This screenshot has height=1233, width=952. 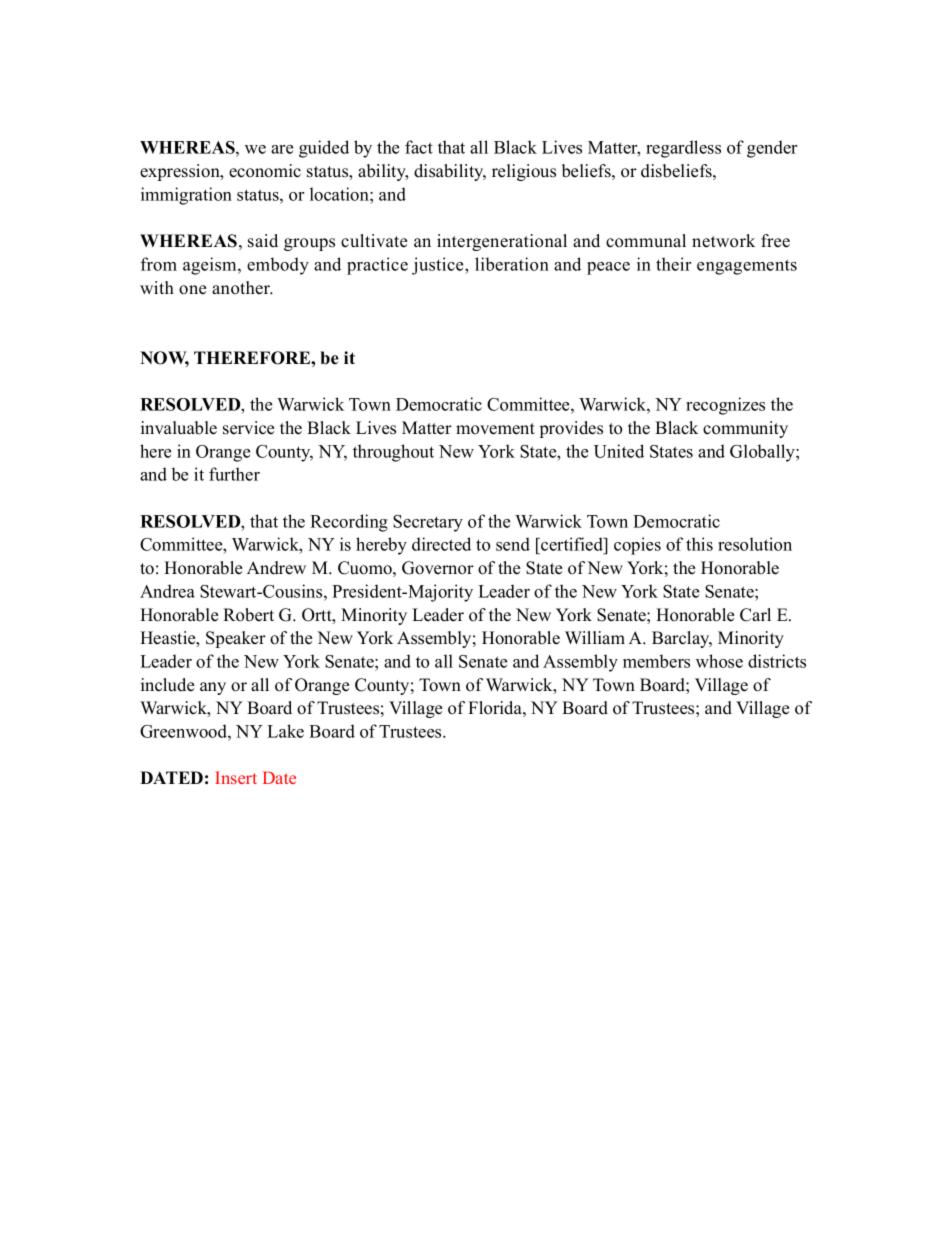 What do you see at coordinates (745, 429) in the screenshot?
I see `community` at bounding box center [745, 429].
